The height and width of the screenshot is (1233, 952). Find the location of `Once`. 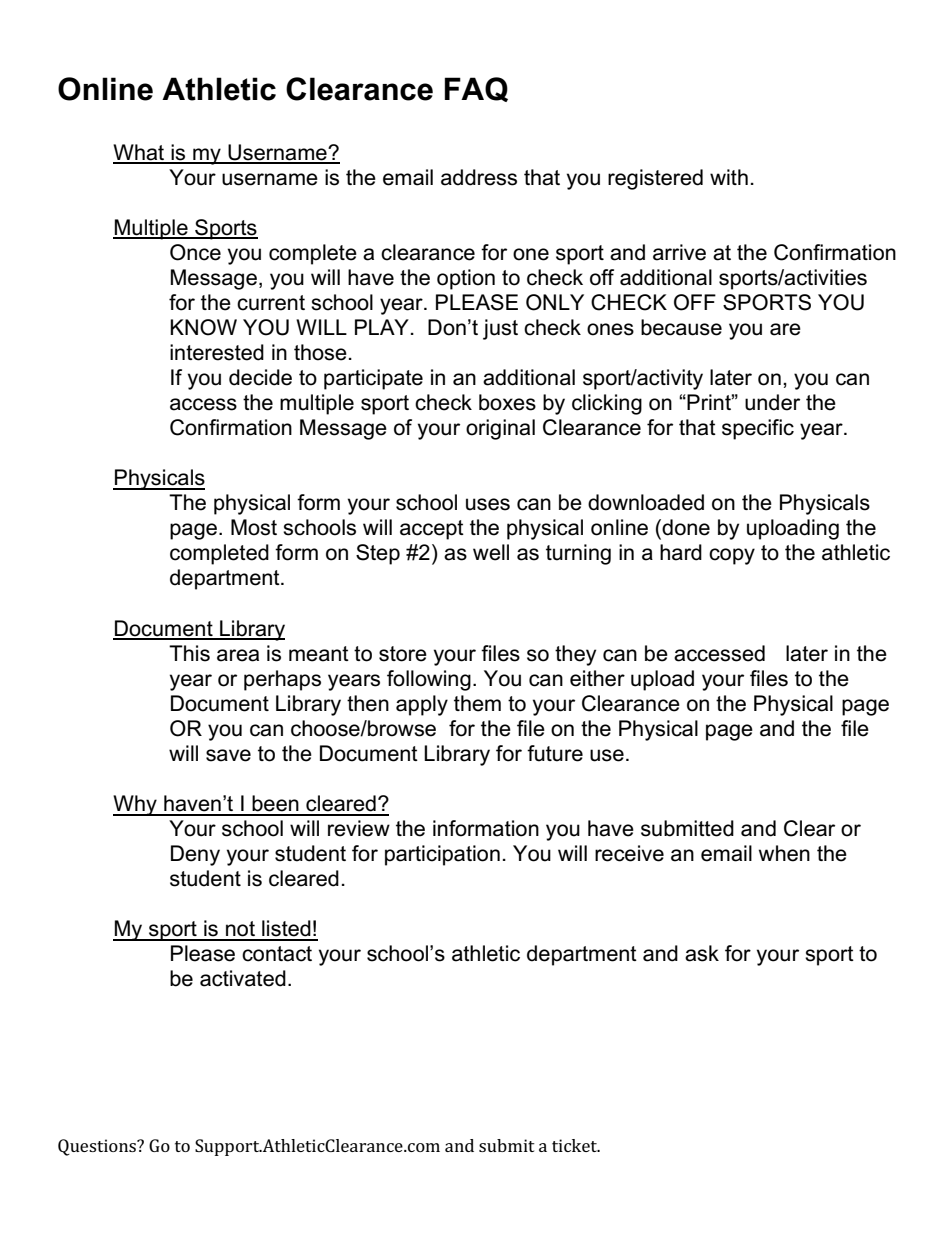

Once is located at coordinates (195, 252).
